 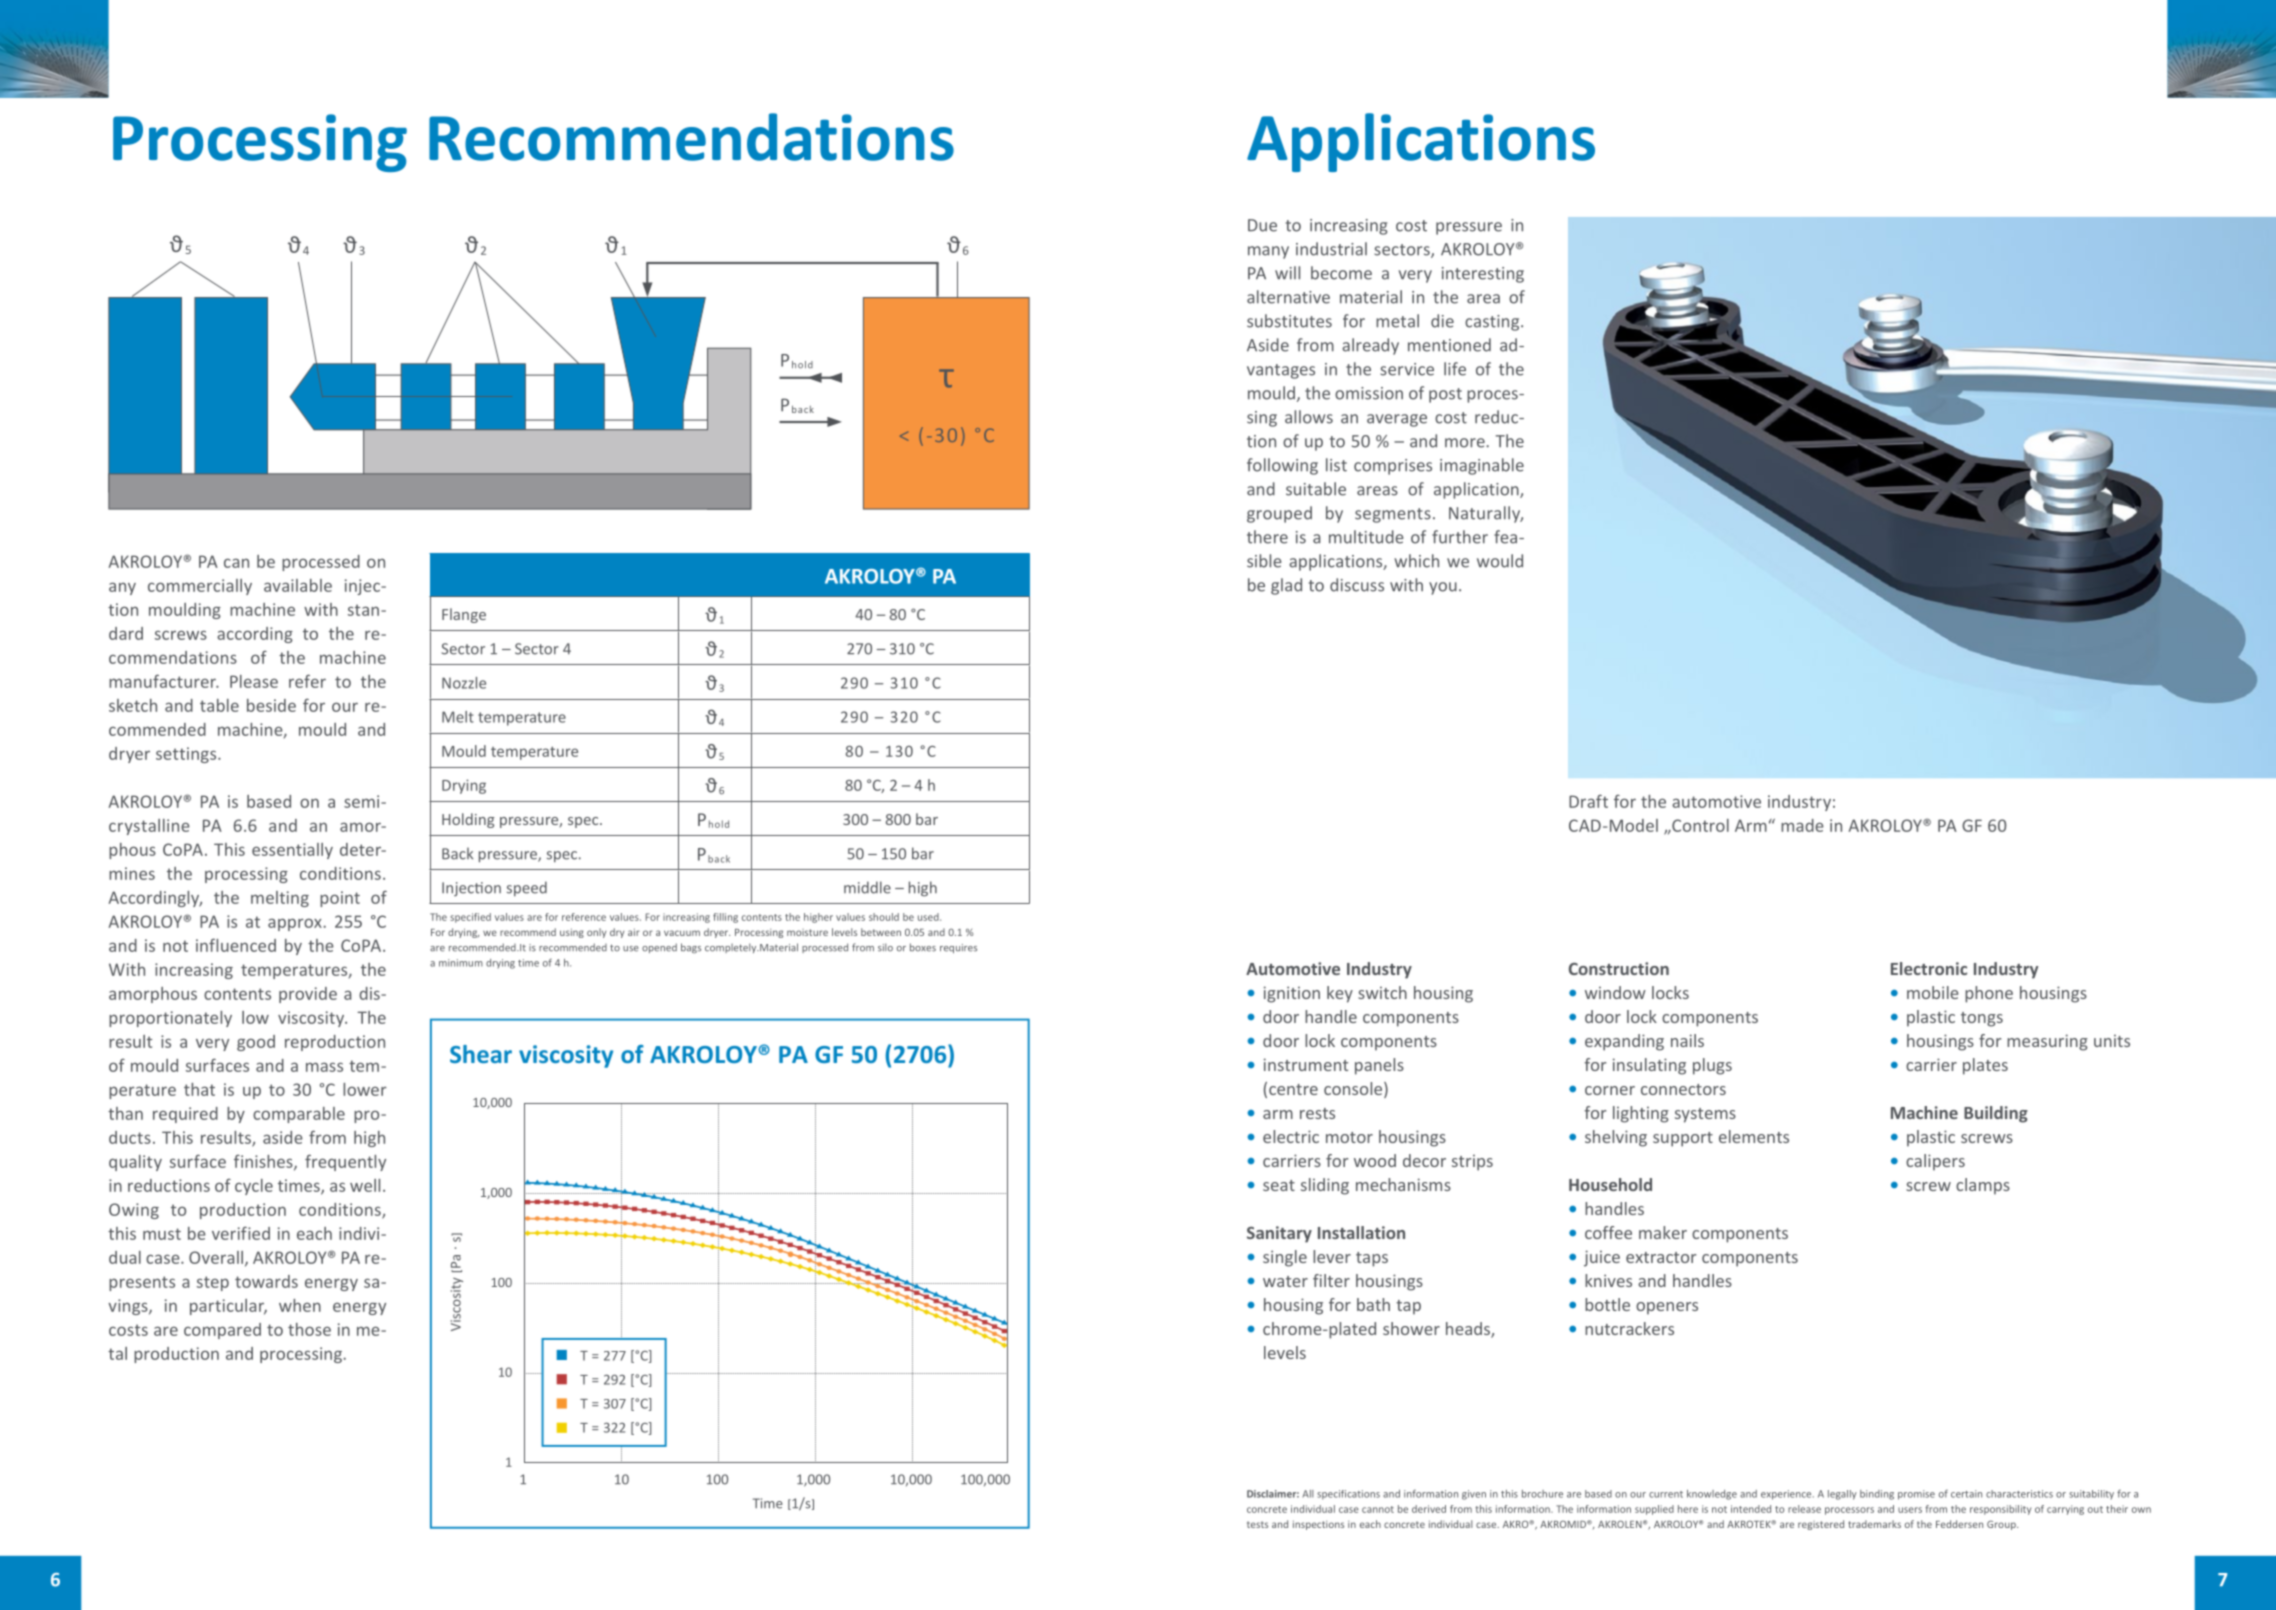 I want to click on many, so click(x=1268, y=252).
